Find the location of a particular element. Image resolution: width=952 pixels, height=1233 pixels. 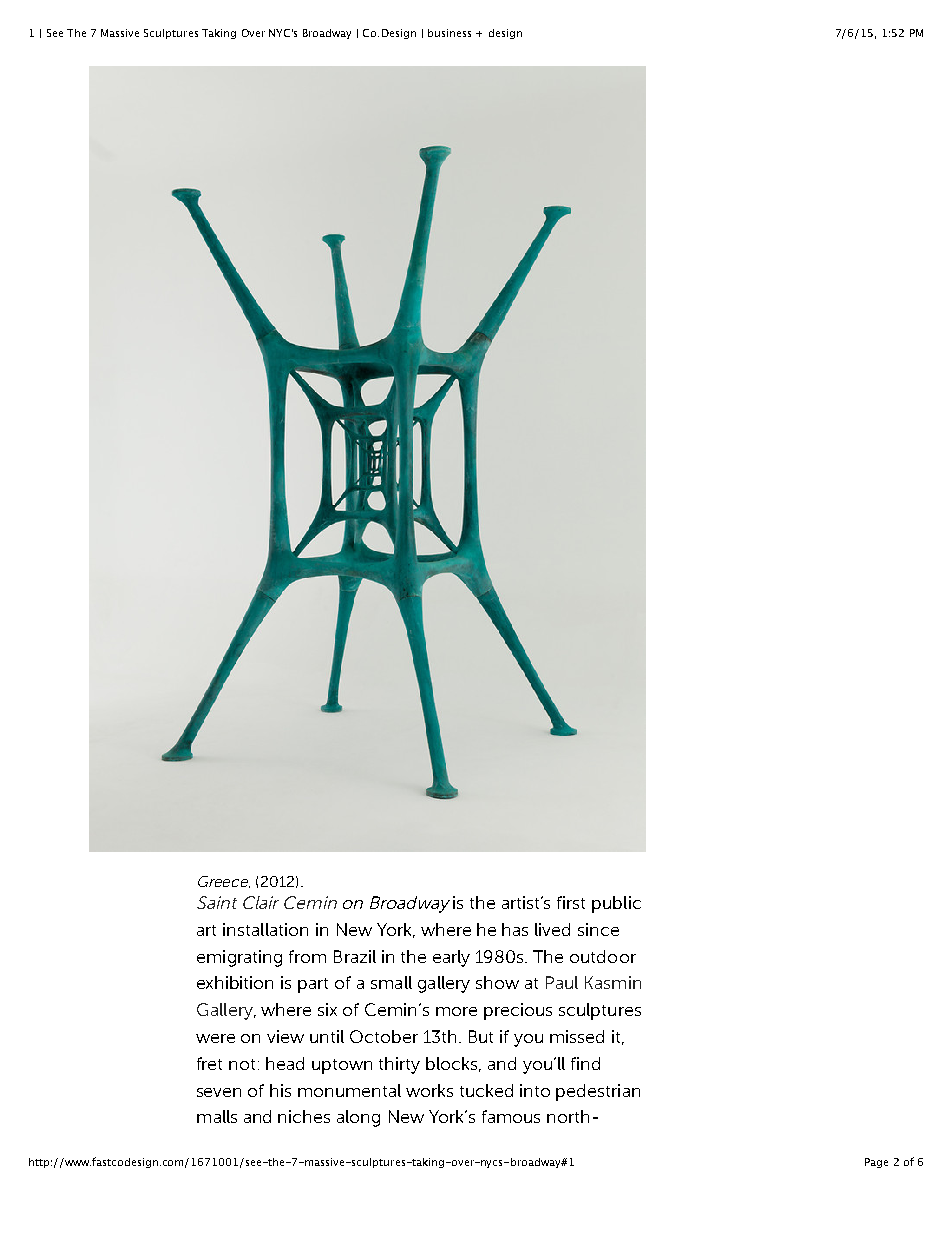

niches is located at coordinates (304, 1116).
